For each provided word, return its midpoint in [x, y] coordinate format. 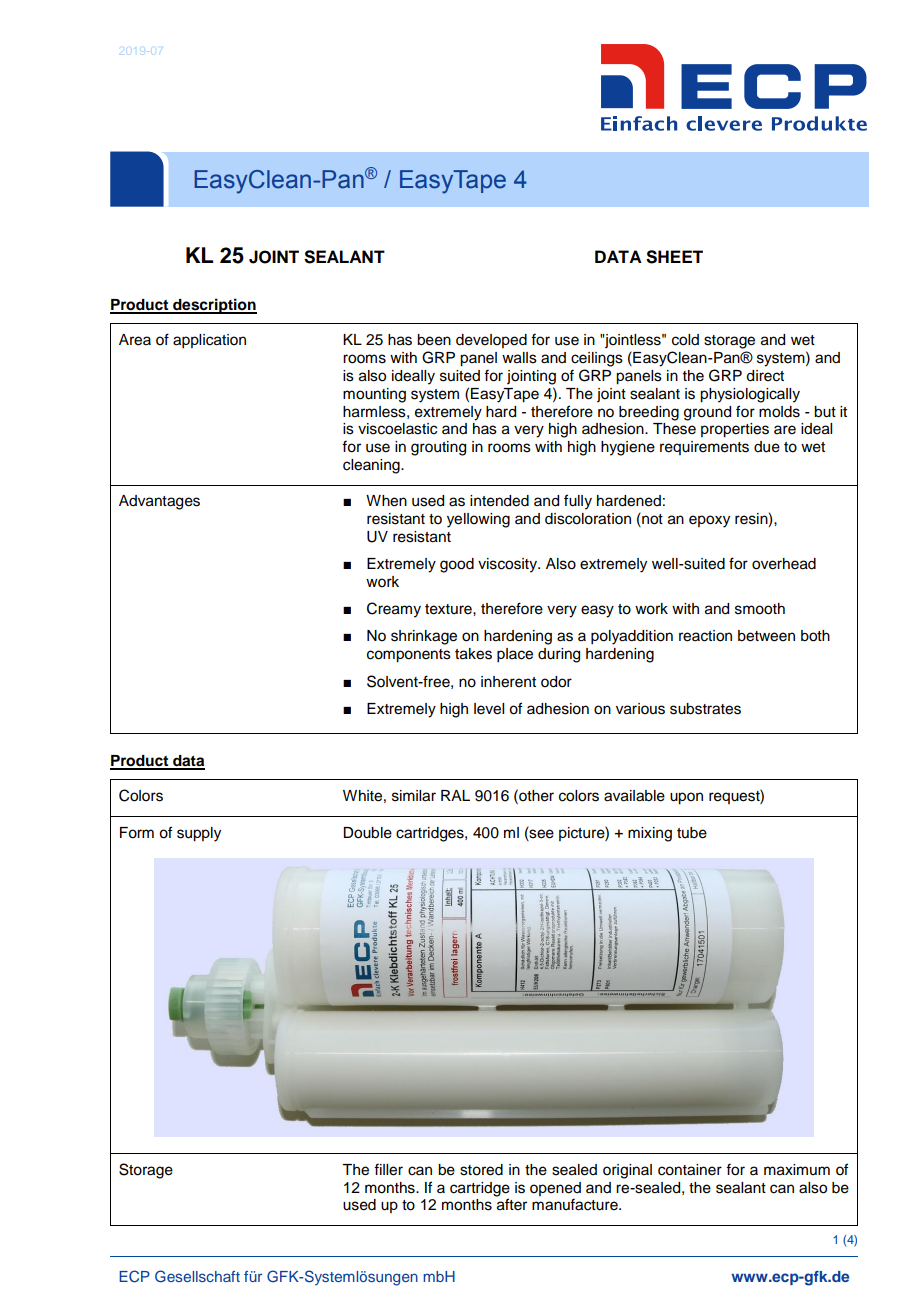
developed [491, 341]
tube [692, 833]
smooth [760, 609]
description [214, 306]
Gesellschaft [197, 1276]
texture [449, 609]
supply [199, 834]
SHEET [674, 257]
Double [367, 833]
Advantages [159, 502]
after [512, 1204]
